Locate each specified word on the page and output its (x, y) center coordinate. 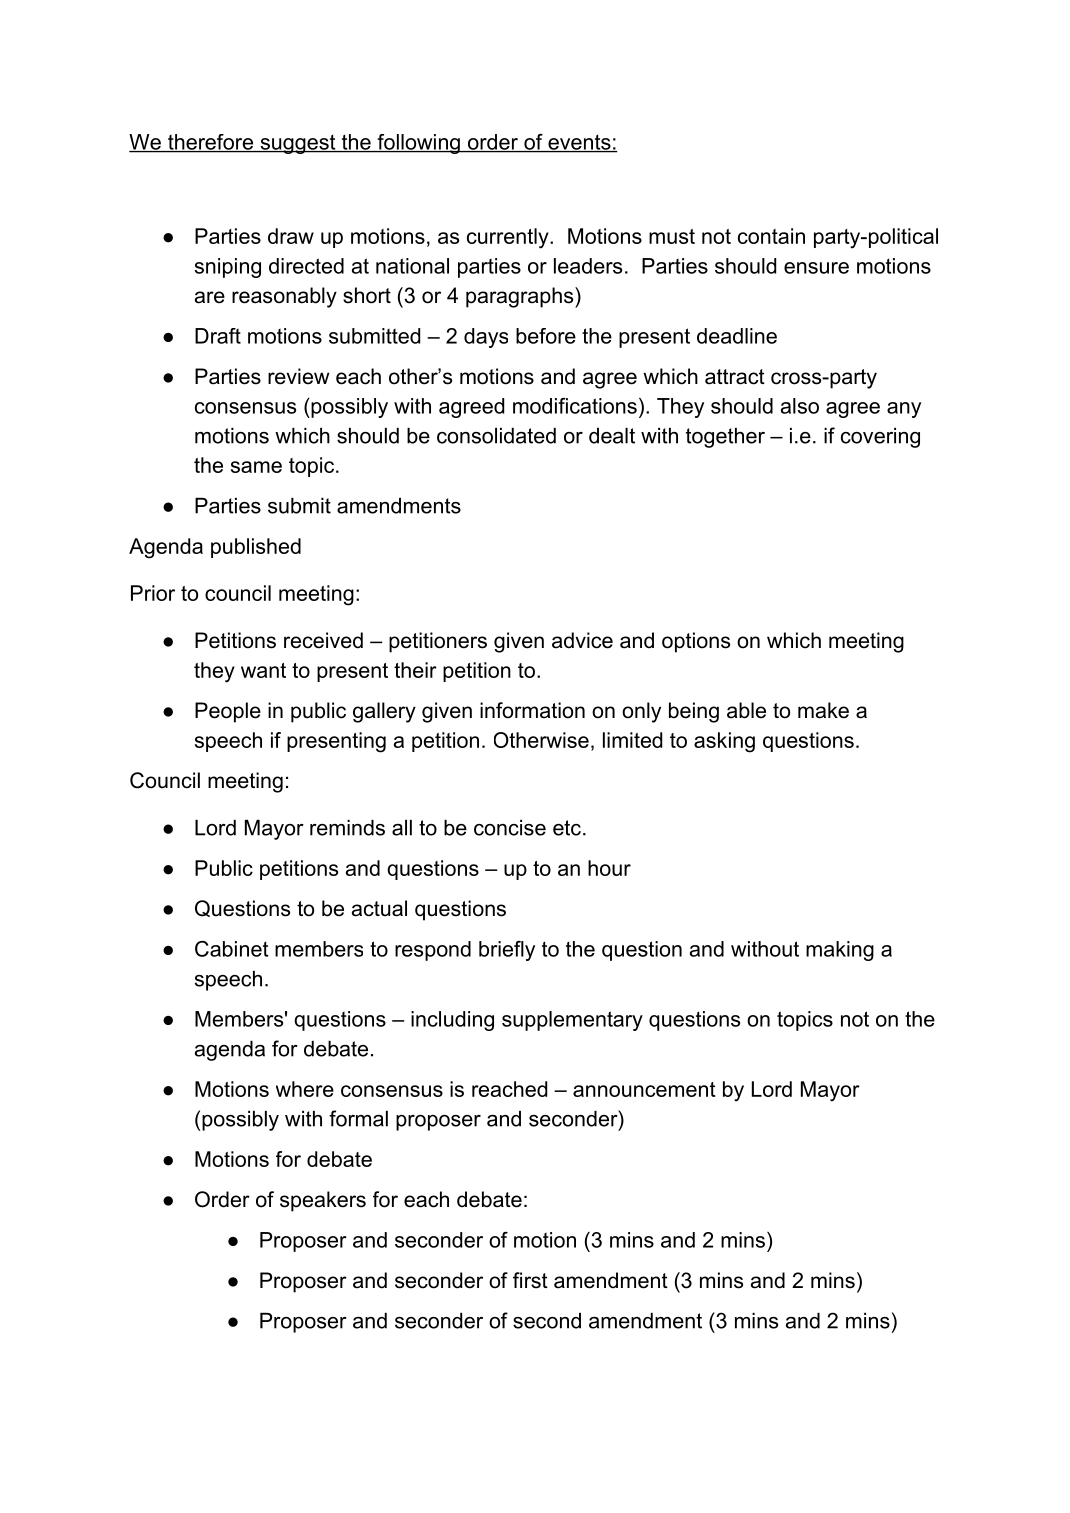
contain (771, 236)
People (228, 712)
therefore (211, 143)
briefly (507, 951)
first (530, 1280)
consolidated (496, 436)
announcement (644, 1089)
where (305, 1089)
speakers (323, 1201)
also (800, 406)
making (840, 951)
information (532, 710)
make (823, 710)
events (579, 143)
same (256, 467)
